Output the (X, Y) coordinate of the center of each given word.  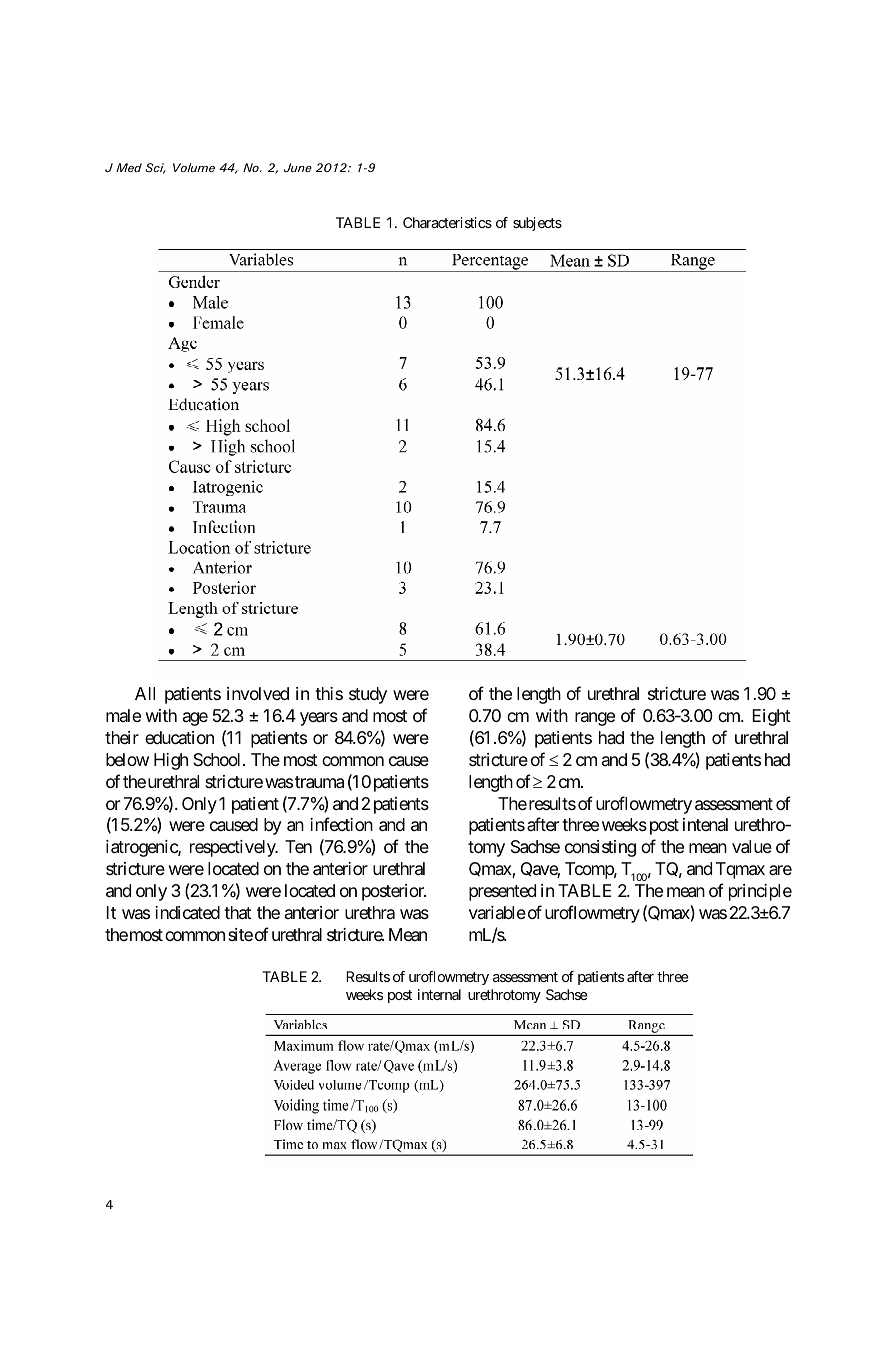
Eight (771, 717)
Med (129, 167)
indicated (187, 913)
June (298, 167)
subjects (537, 224)
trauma (319, 782)
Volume (194, 167)
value (752, 847)
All (145, 693)
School (218, 759)
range (595, 719)
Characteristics (447, 222)
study (368, 695)
